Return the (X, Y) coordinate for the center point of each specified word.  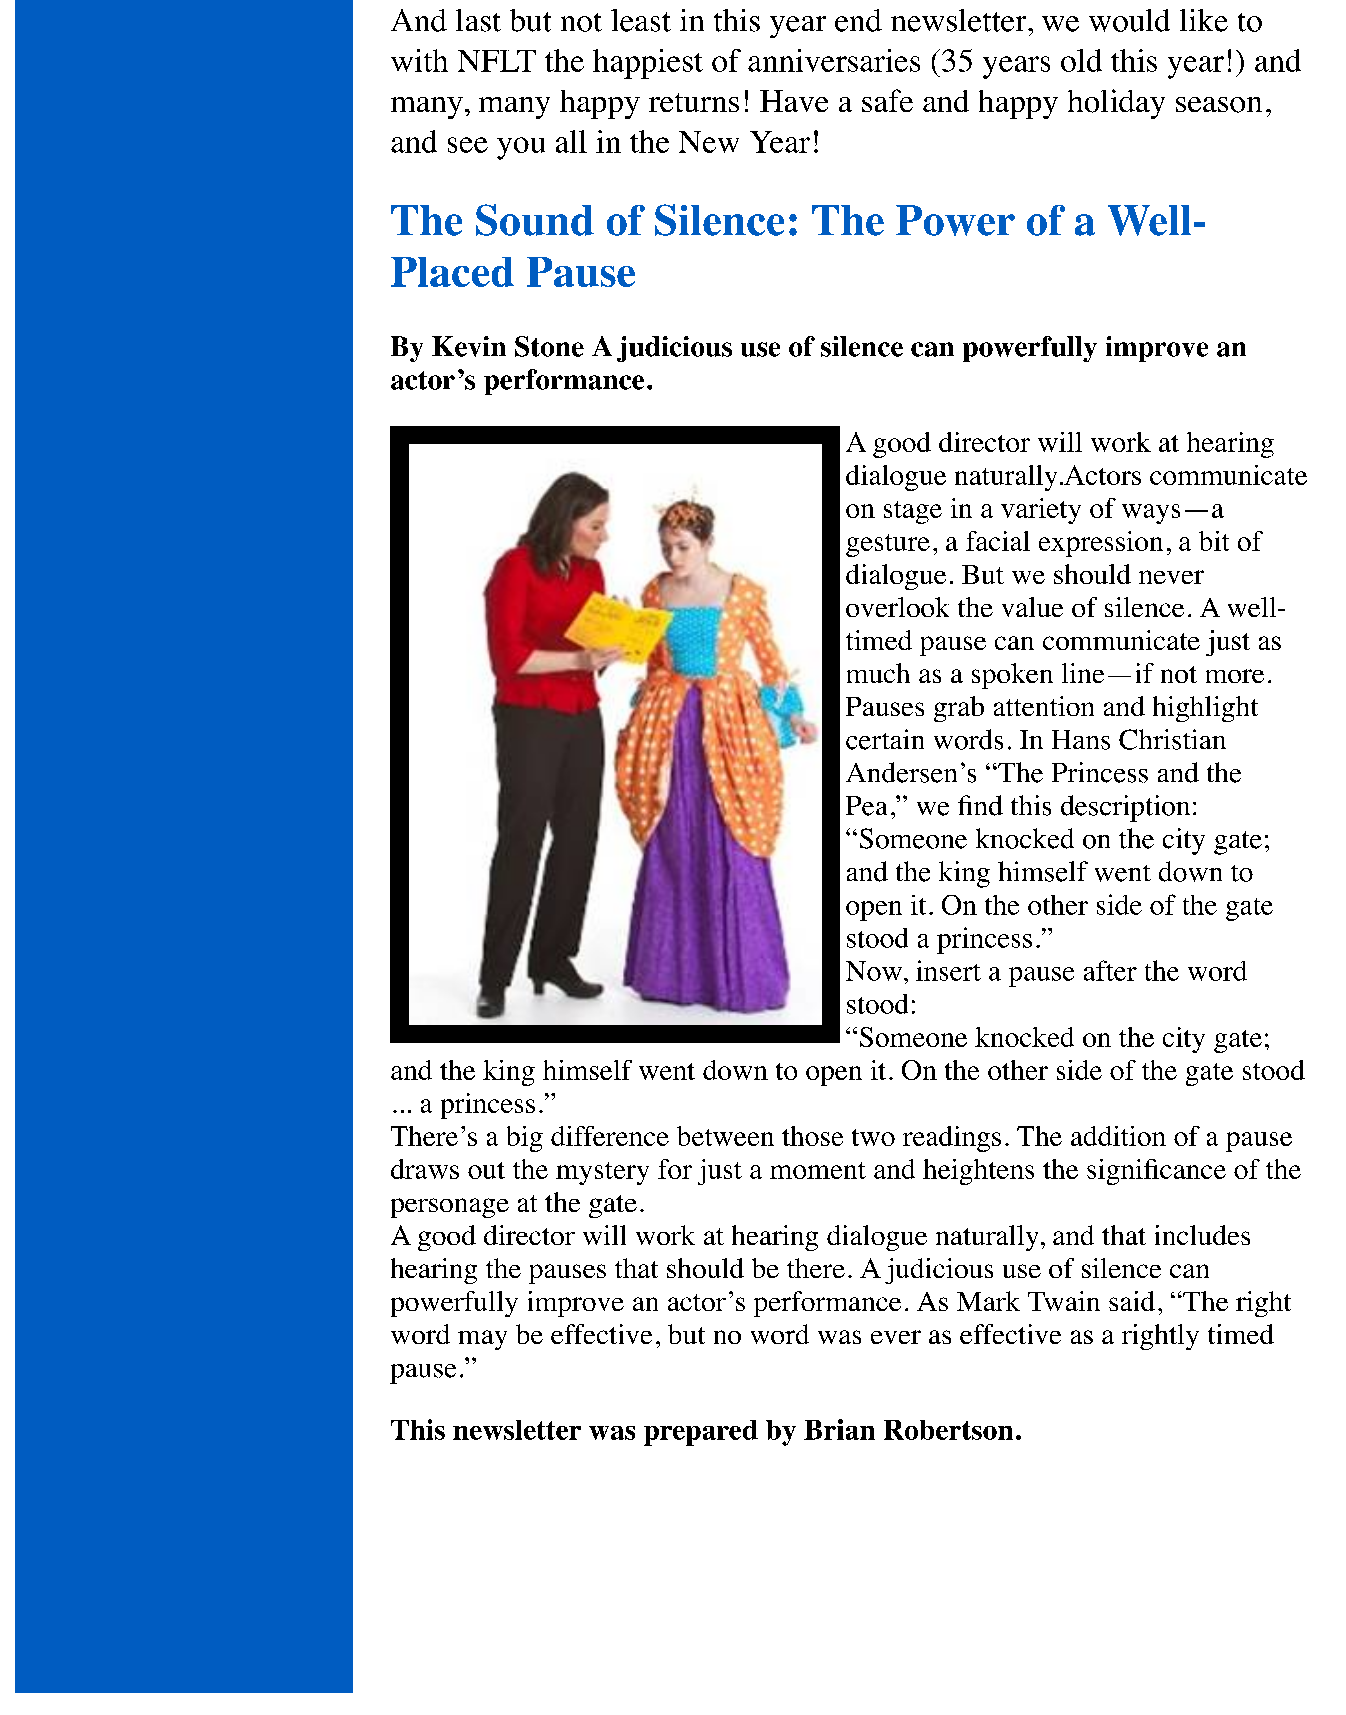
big (525, 1139)
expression (1101, 544)
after (1110, 970)
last (478, 20)
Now (874, 971)
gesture (888, 545)
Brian (839, 1429)
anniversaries (834, 60)
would (1129, 20)
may (482, 1340)
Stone (549, 346)
